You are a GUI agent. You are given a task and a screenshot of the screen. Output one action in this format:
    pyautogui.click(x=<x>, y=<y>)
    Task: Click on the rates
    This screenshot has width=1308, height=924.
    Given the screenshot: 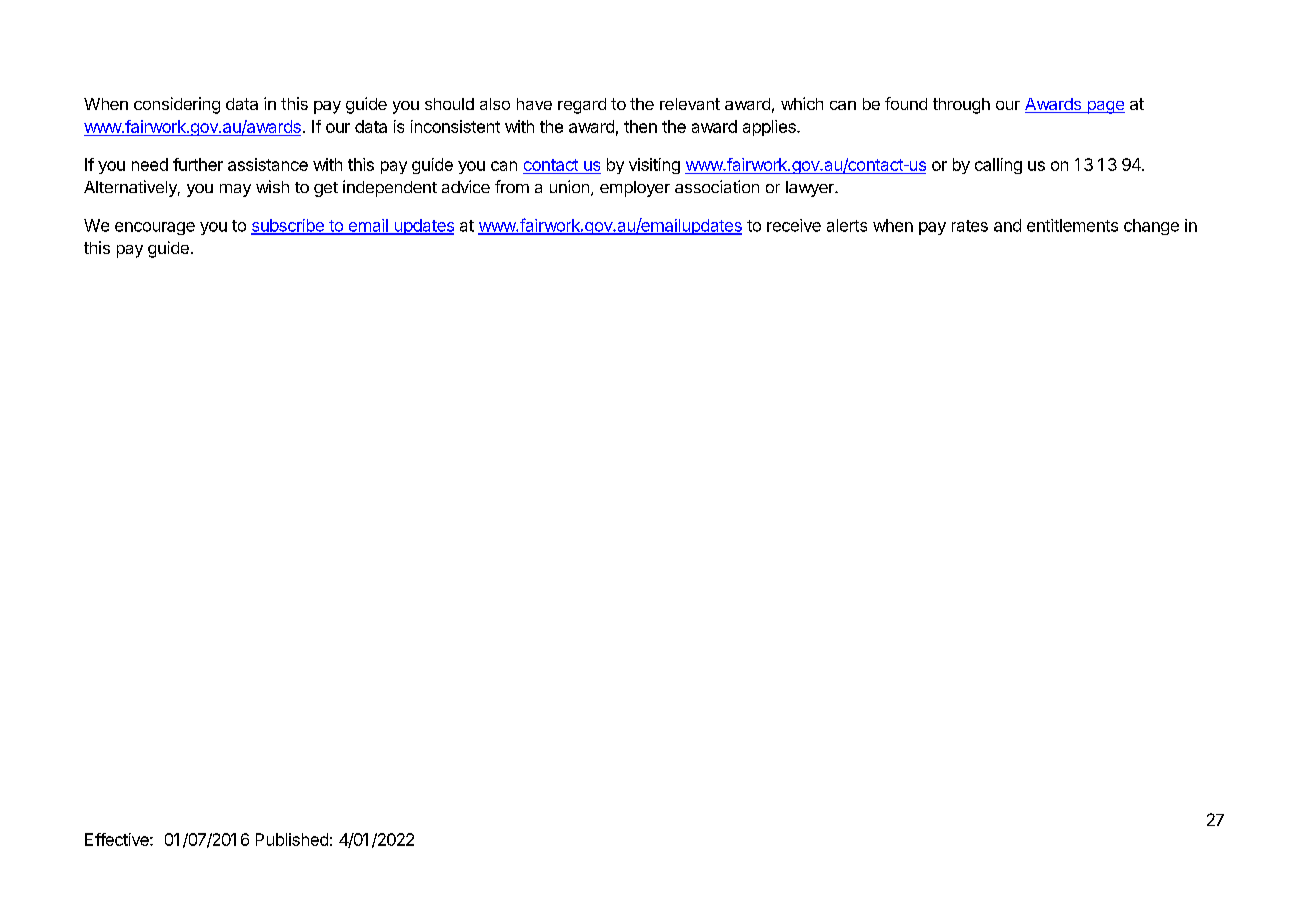 What is the action you would take?
    pyautogui.click(x=970, y=226)
